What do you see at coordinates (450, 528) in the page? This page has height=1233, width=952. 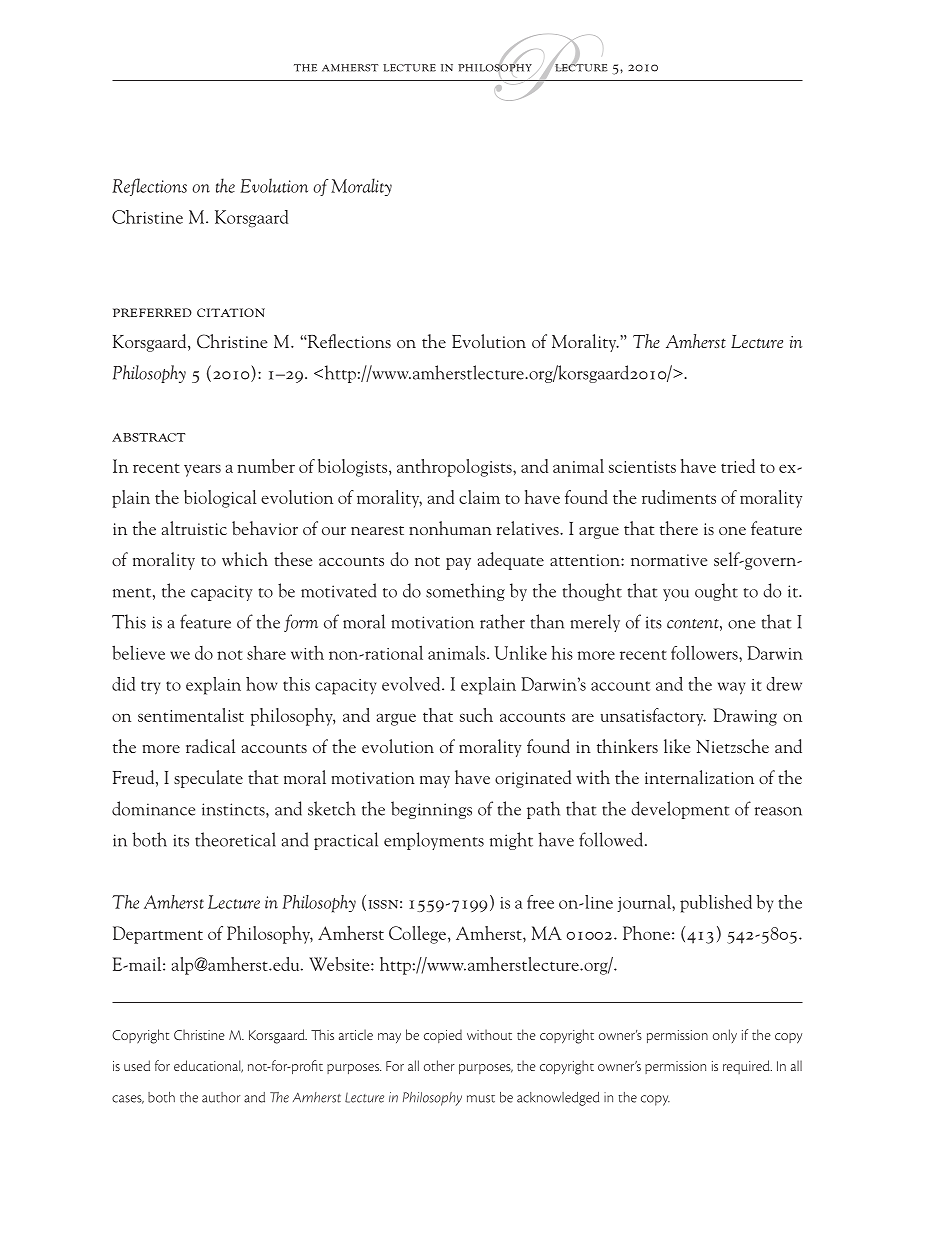 I see `nonhuman` at bounding box center [450, 528].
